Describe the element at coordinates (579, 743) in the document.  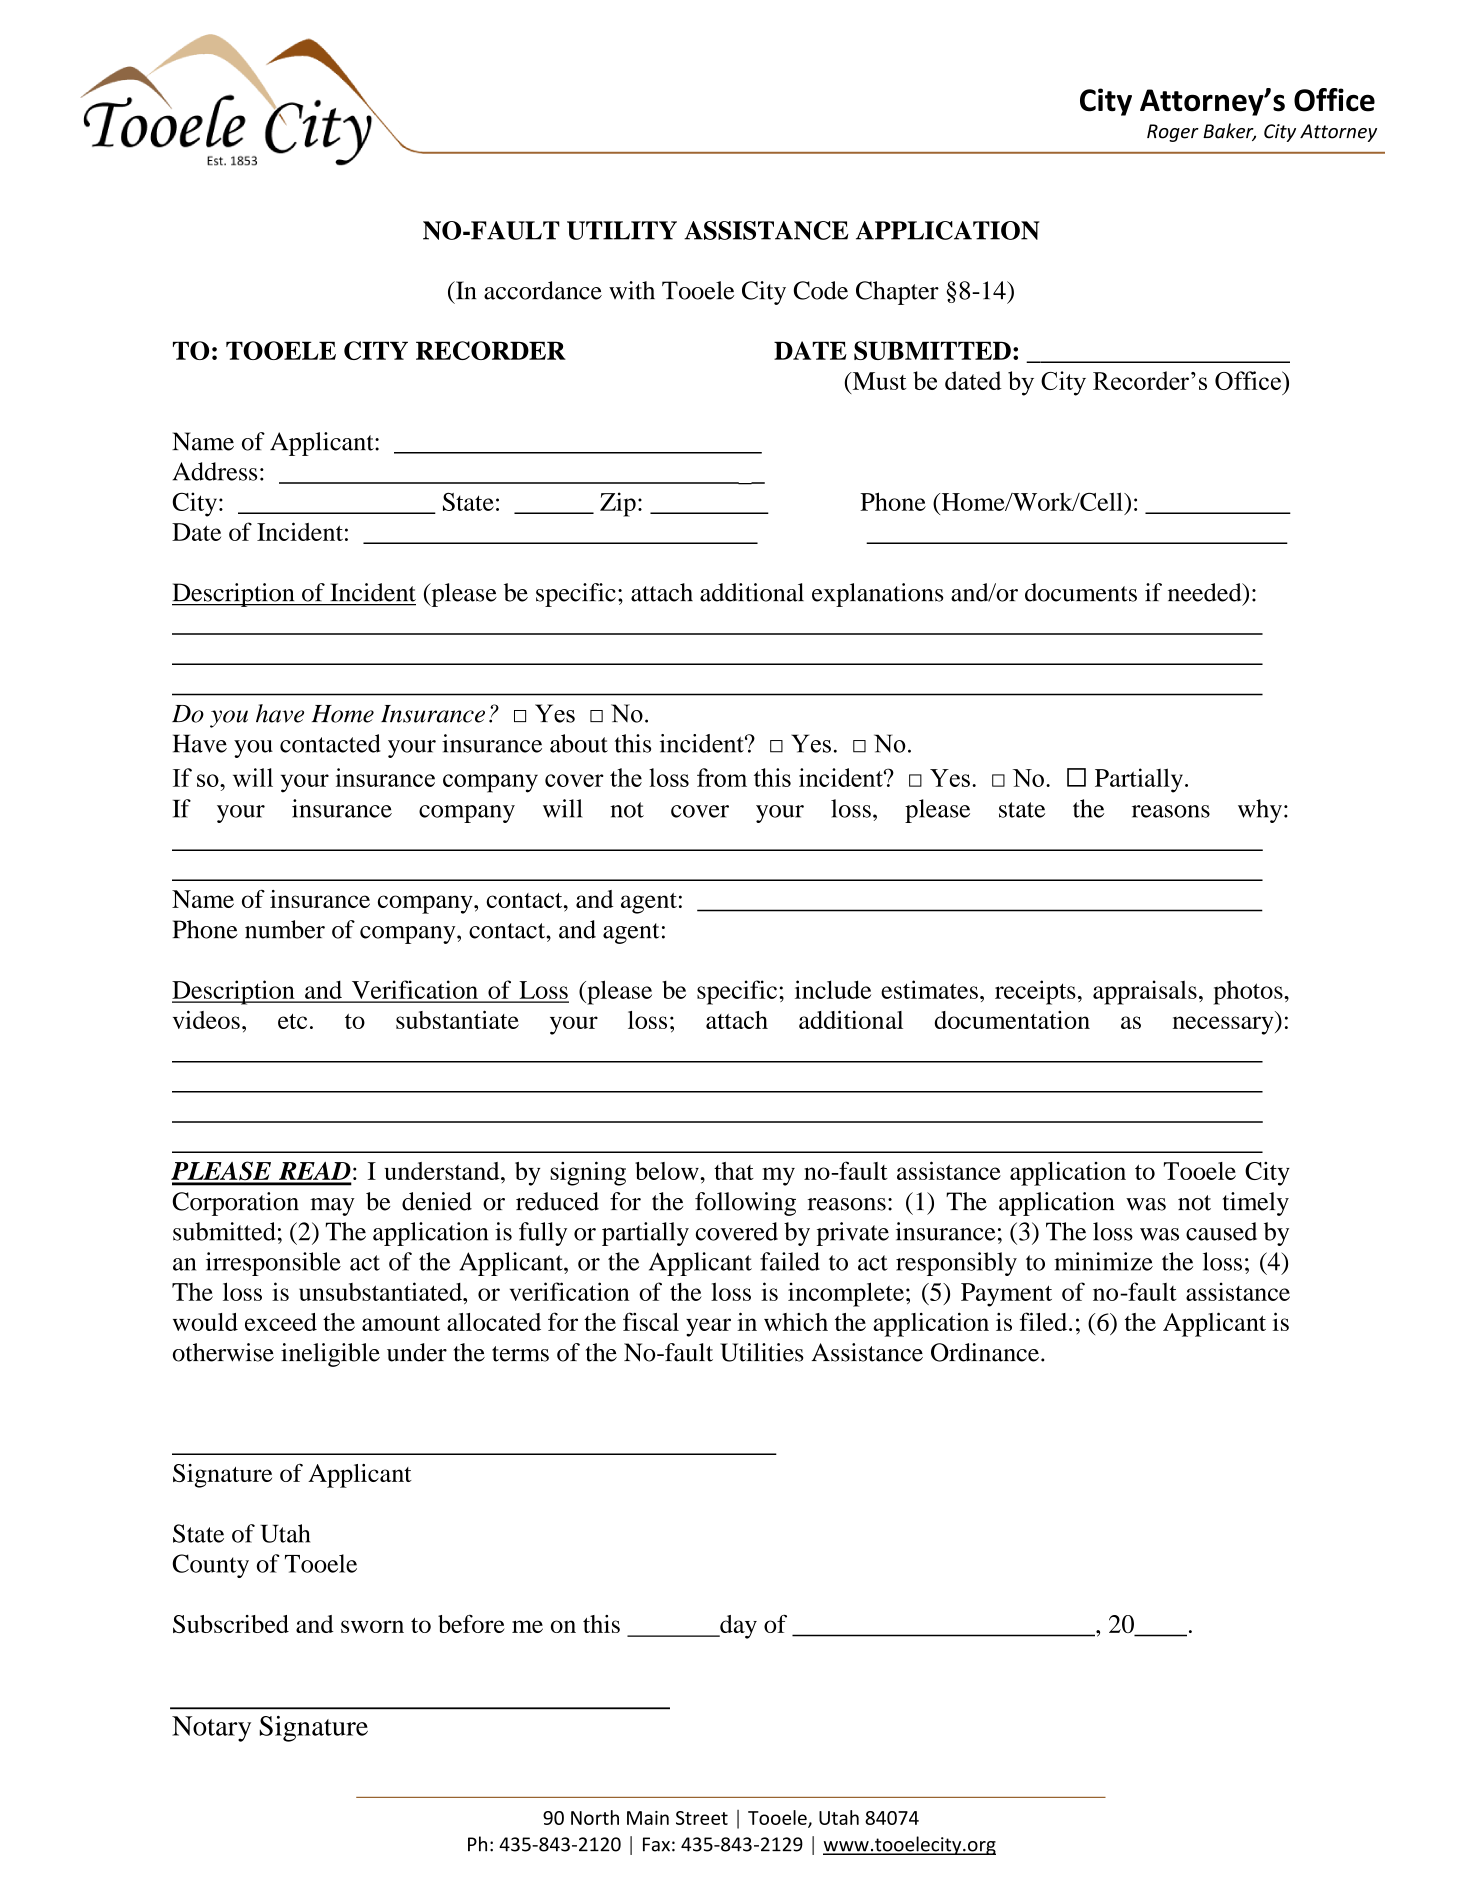
I see `about` at that location.
